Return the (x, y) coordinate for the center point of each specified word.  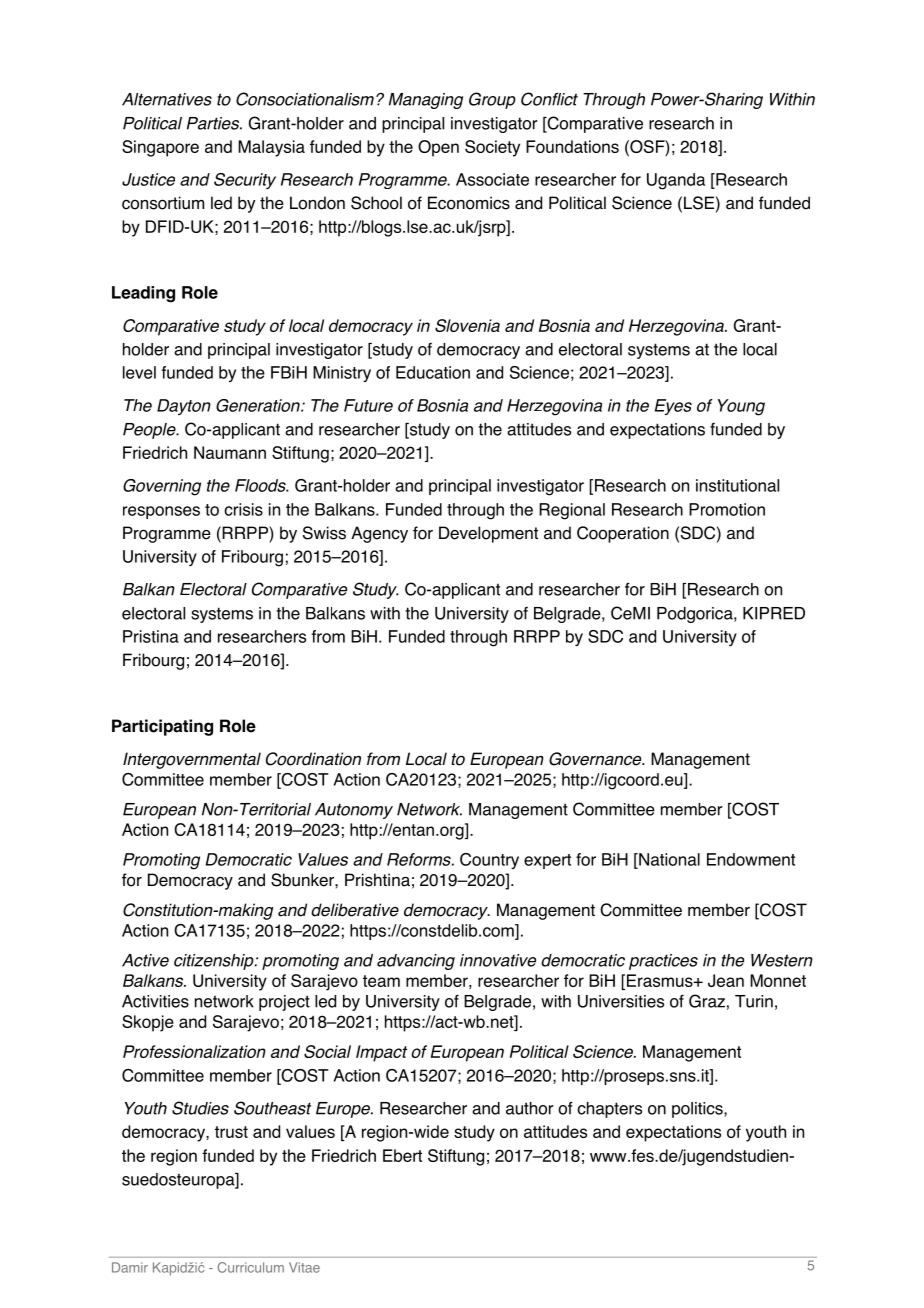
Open (438, 148)
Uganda (676, 181)
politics (698, 1110)
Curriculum (251, 1267)
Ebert (402, 1155)
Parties (214, 123)
